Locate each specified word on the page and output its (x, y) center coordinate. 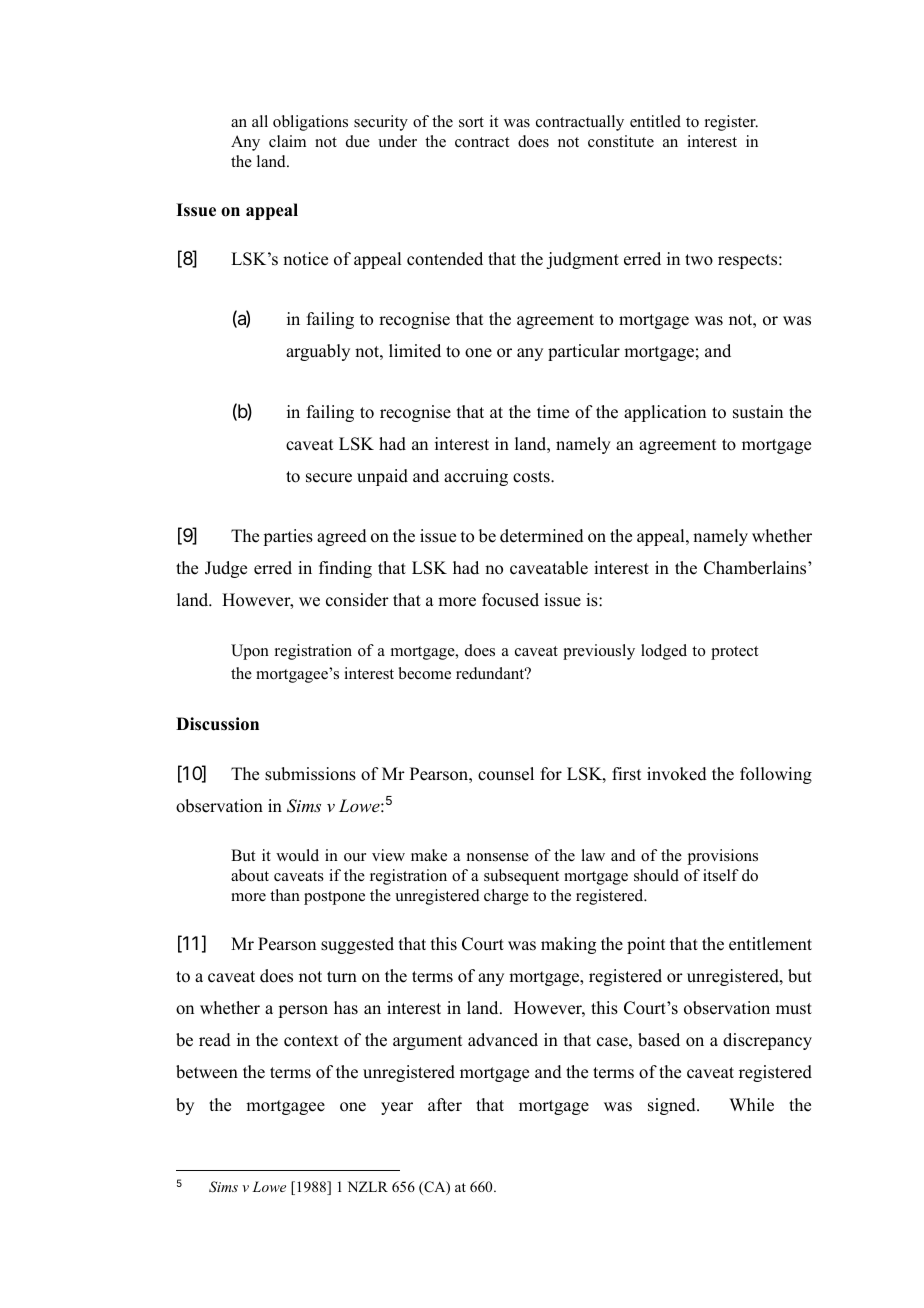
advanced (503, 1040)
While (751, 1105)
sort (471, 122)
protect (734, 653)
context (311, 1041)
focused (510, 600)
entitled (655, 121)
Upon (250, 652)
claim (287, 141)
